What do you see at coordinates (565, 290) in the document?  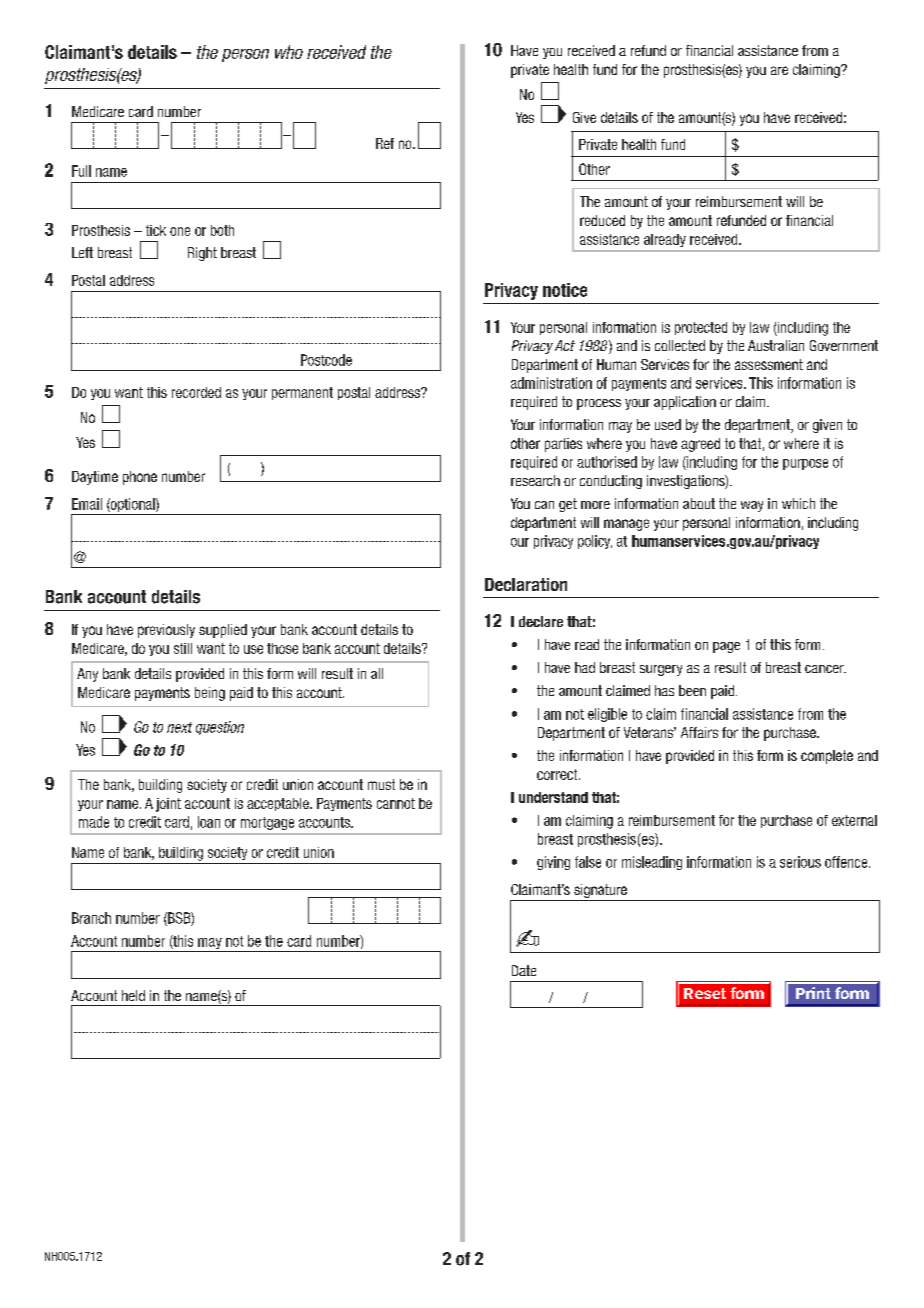 I see `notice` at bounding box center [565, 290].
